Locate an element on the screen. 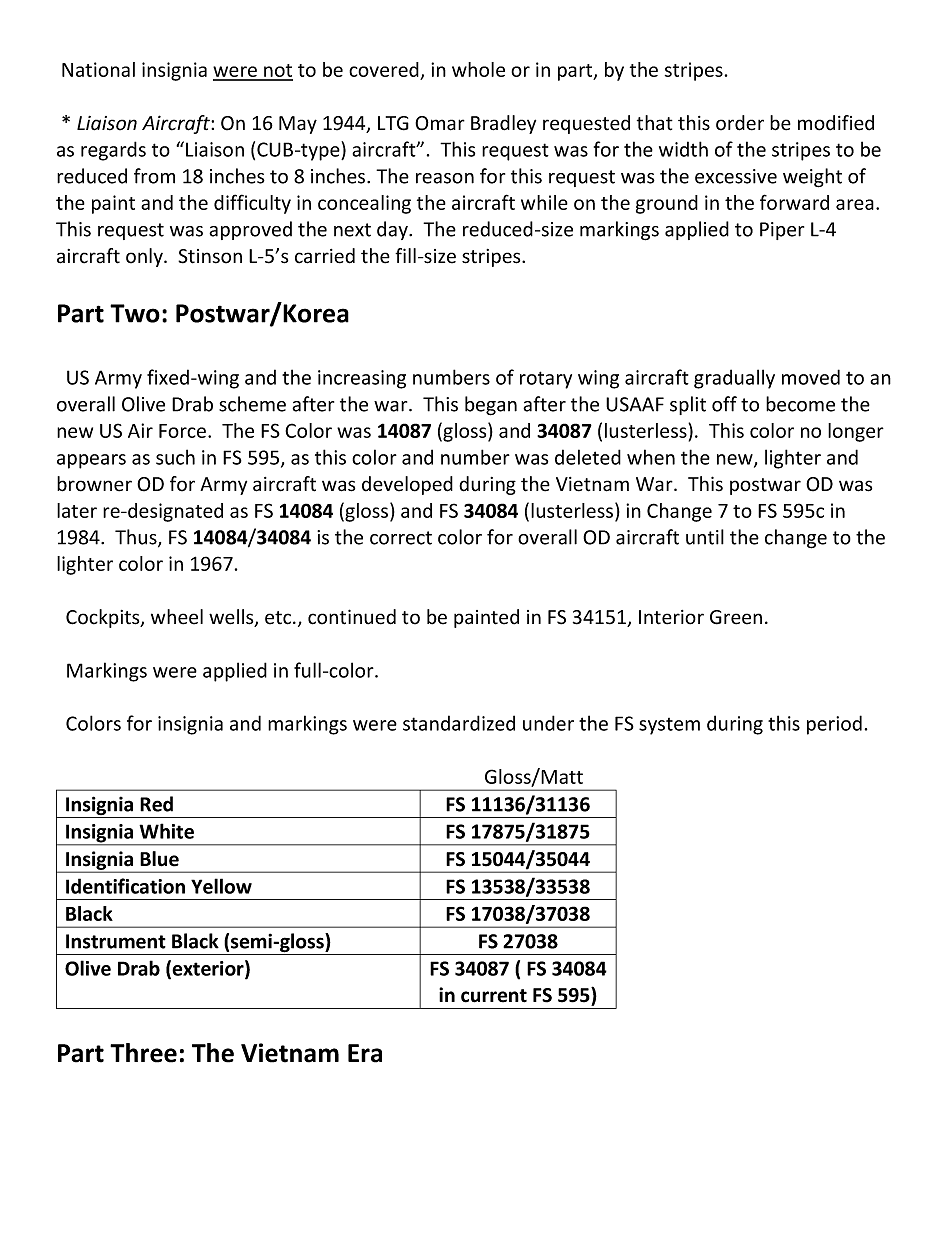  Three is located at coordinates (143, 1053).
